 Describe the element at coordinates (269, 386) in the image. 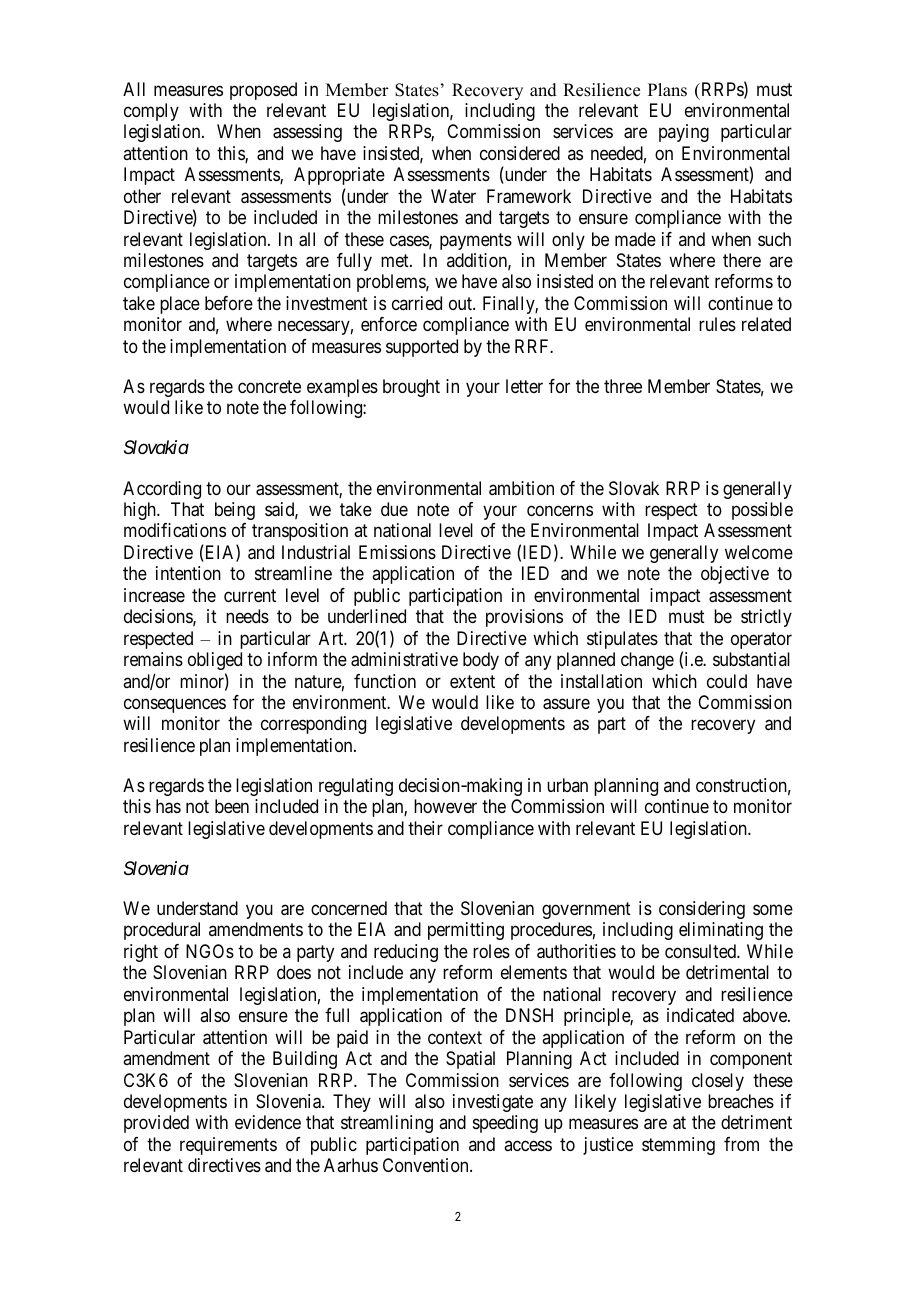

I see `concrete` at that location.
